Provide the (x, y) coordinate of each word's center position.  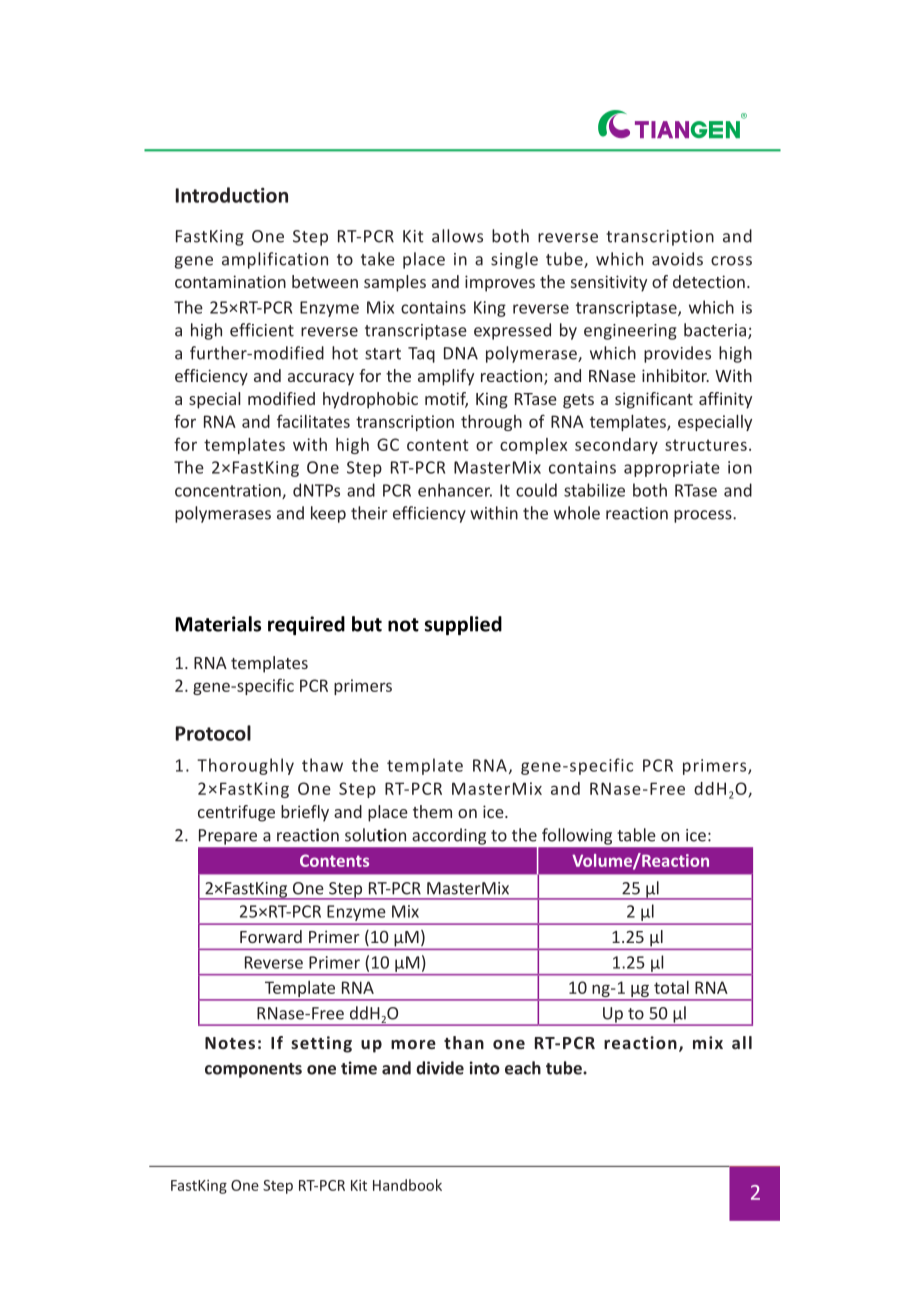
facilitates (313, 421)
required (306, 625)
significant (654, 400)
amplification (275, 260)
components (253, 1070)
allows (457, 236)
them (432, 811)
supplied (463, 625)
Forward (271, 936)
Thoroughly (245, 766)
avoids (677, 259)
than (464, 1042)
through (491, 423)
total (671, 987)
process (704, 516)
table (636, 835)
